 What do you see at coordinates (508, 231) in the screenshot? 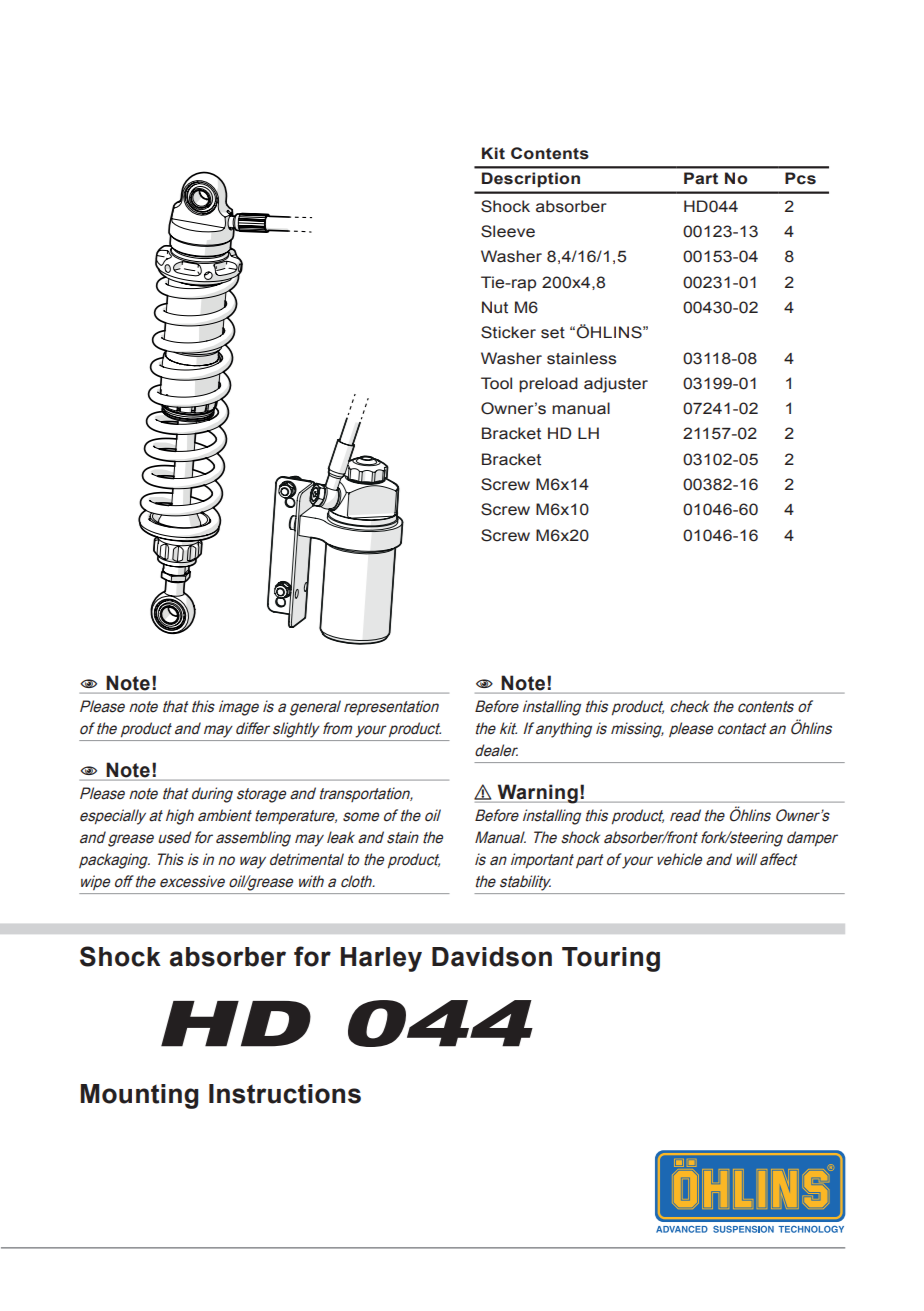
I see `Sleeve` at bounding box center [508, 231].
